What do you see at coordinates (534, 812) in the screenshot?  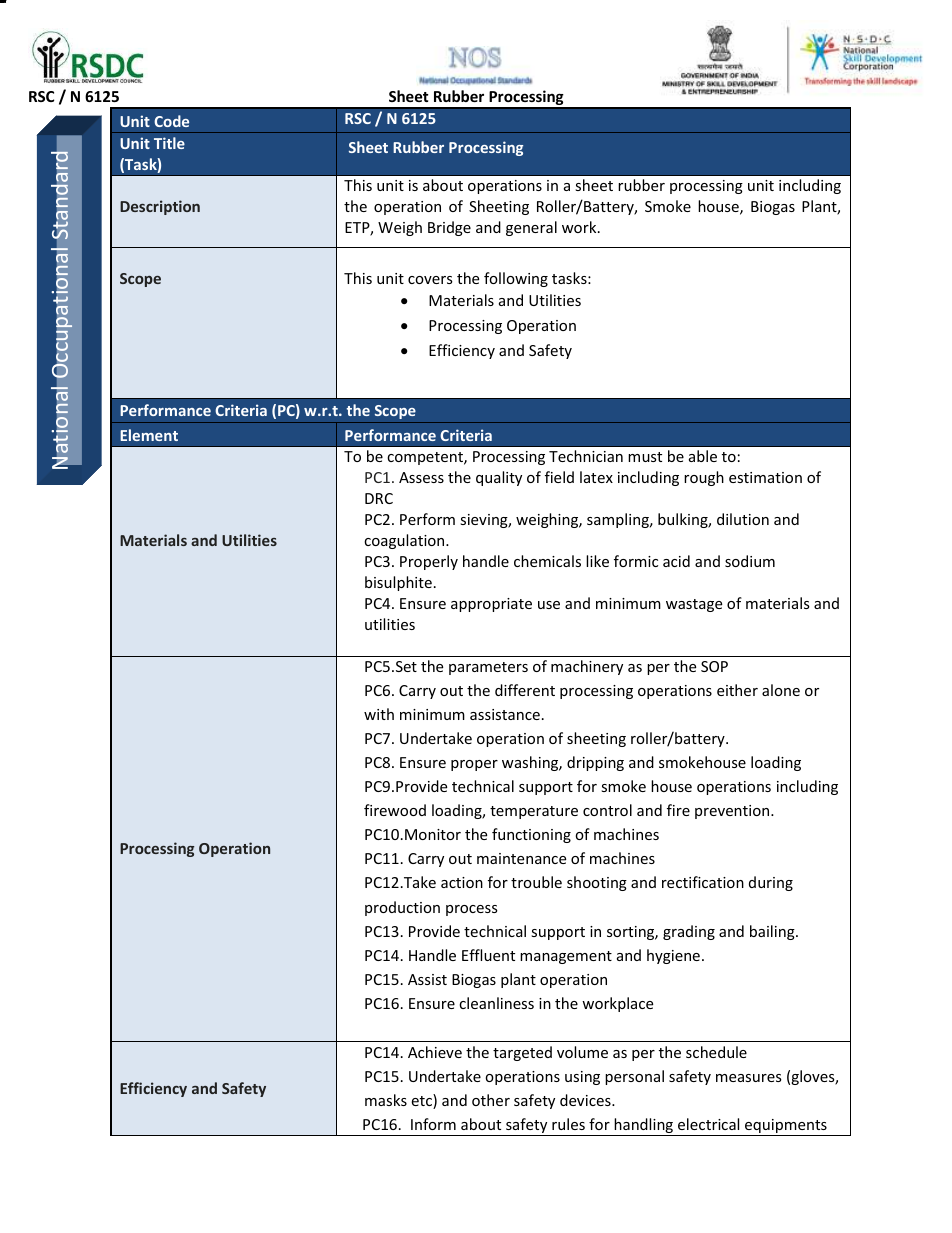 I see `temperature` at bounding box center [534, 812].
